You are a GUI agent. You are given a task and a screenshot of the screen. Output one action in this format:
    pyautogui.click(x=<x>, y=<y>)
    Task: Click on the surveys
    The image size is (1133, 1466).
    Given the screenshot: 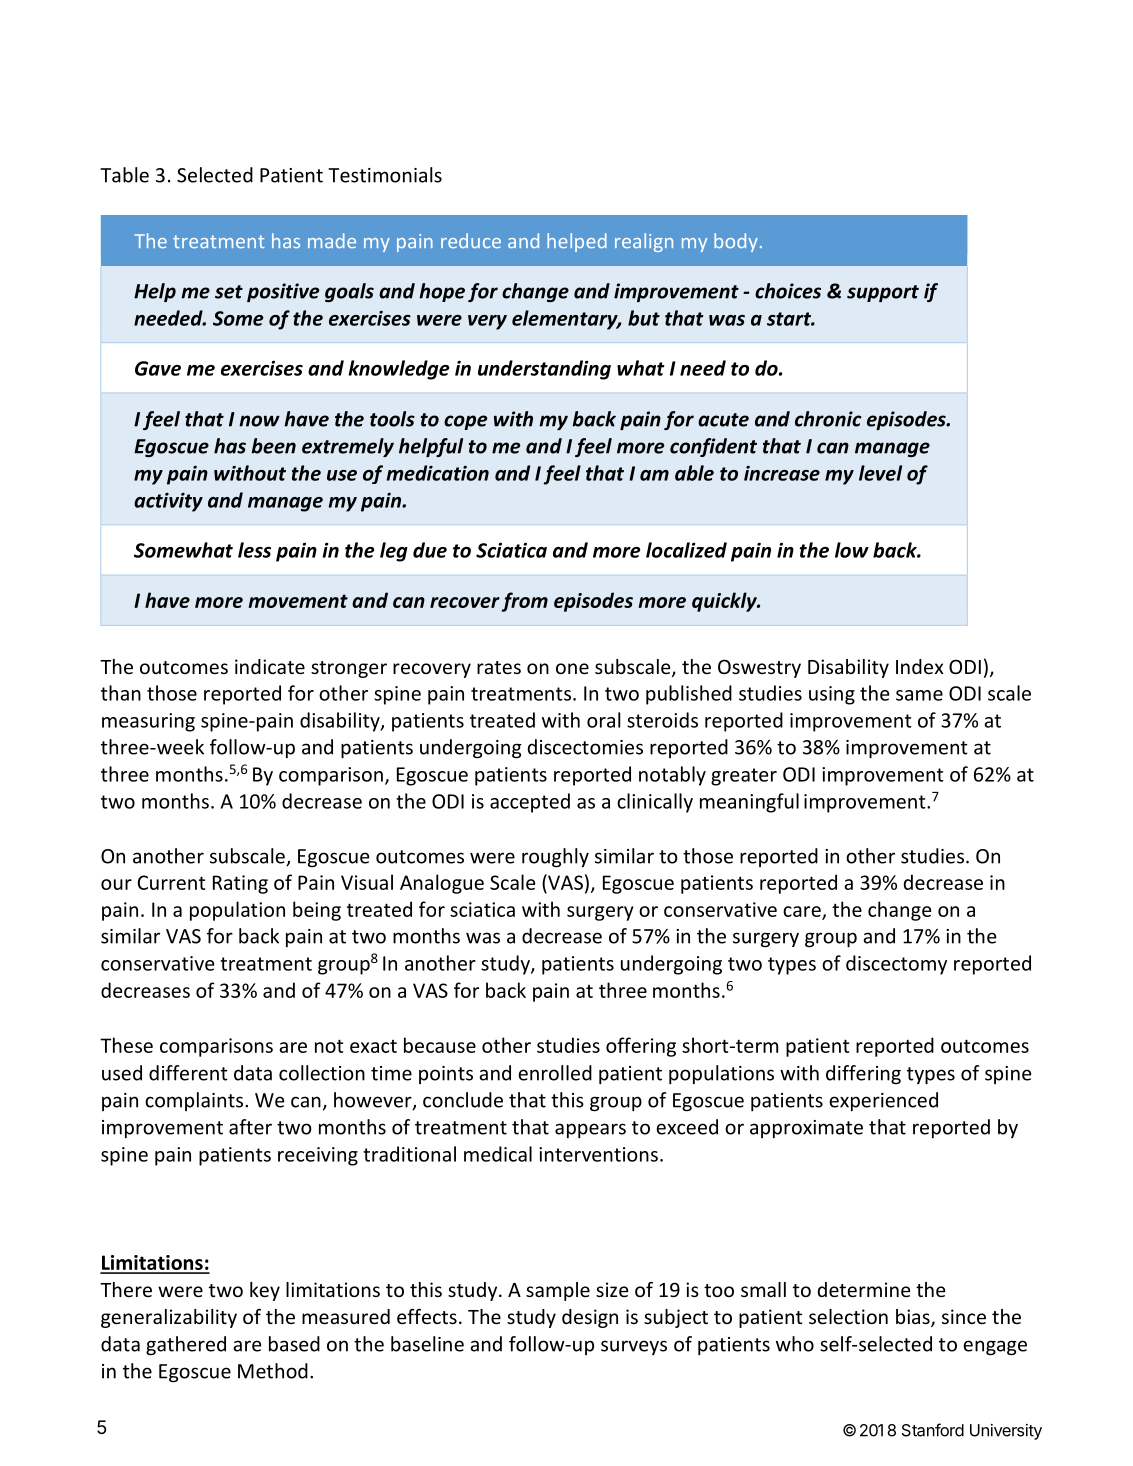 What is the action you would take?
    pyautogui.click(x=634, y=1347)
